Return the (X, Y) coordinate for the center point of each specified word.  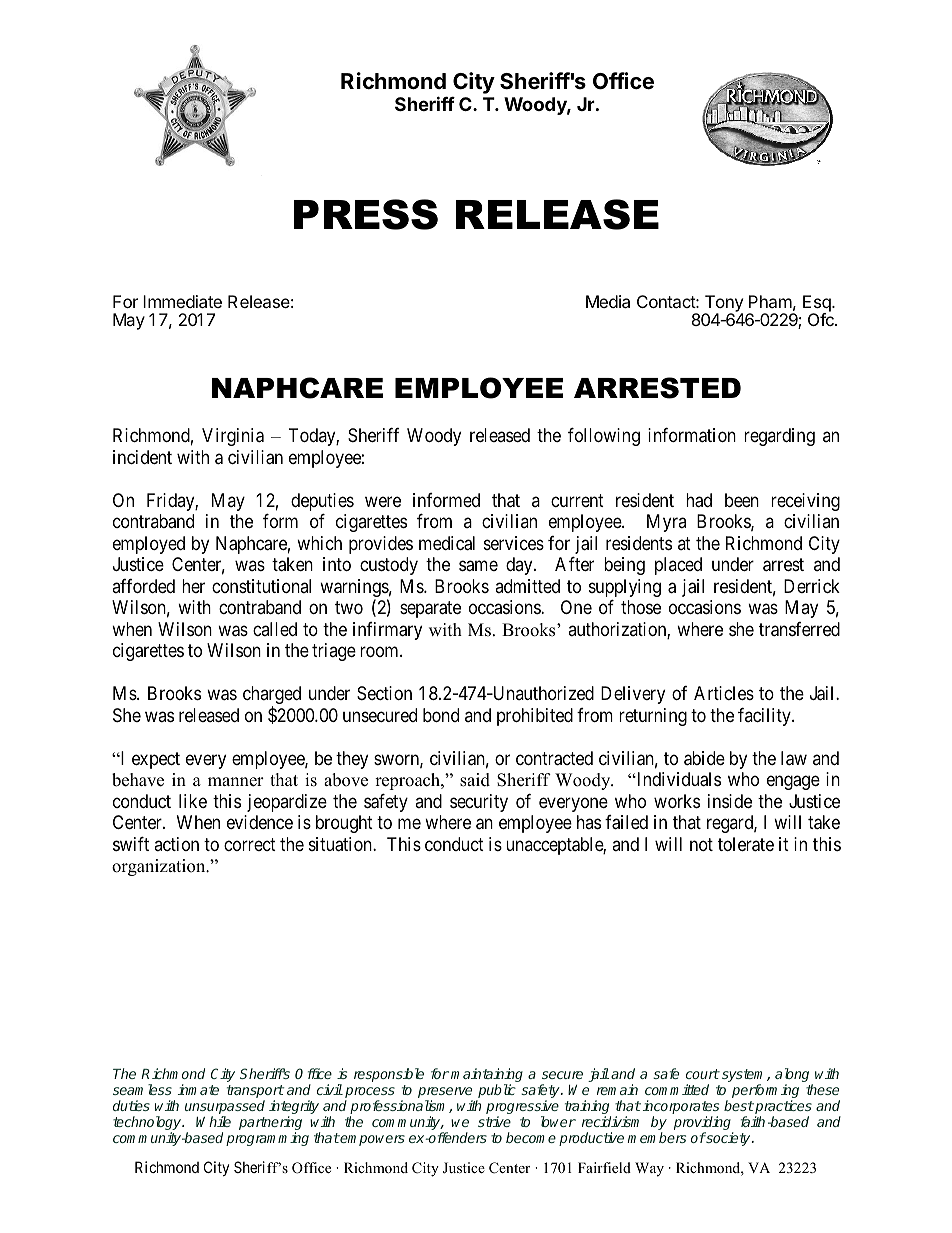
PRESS (366, 214)
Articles (724, 693)
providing (704, 1124)
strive (494, 1121)
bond (441, 715)
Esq (818, 304)
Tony (723, 304)
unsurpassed (225, 1108)
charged (272, 696)
